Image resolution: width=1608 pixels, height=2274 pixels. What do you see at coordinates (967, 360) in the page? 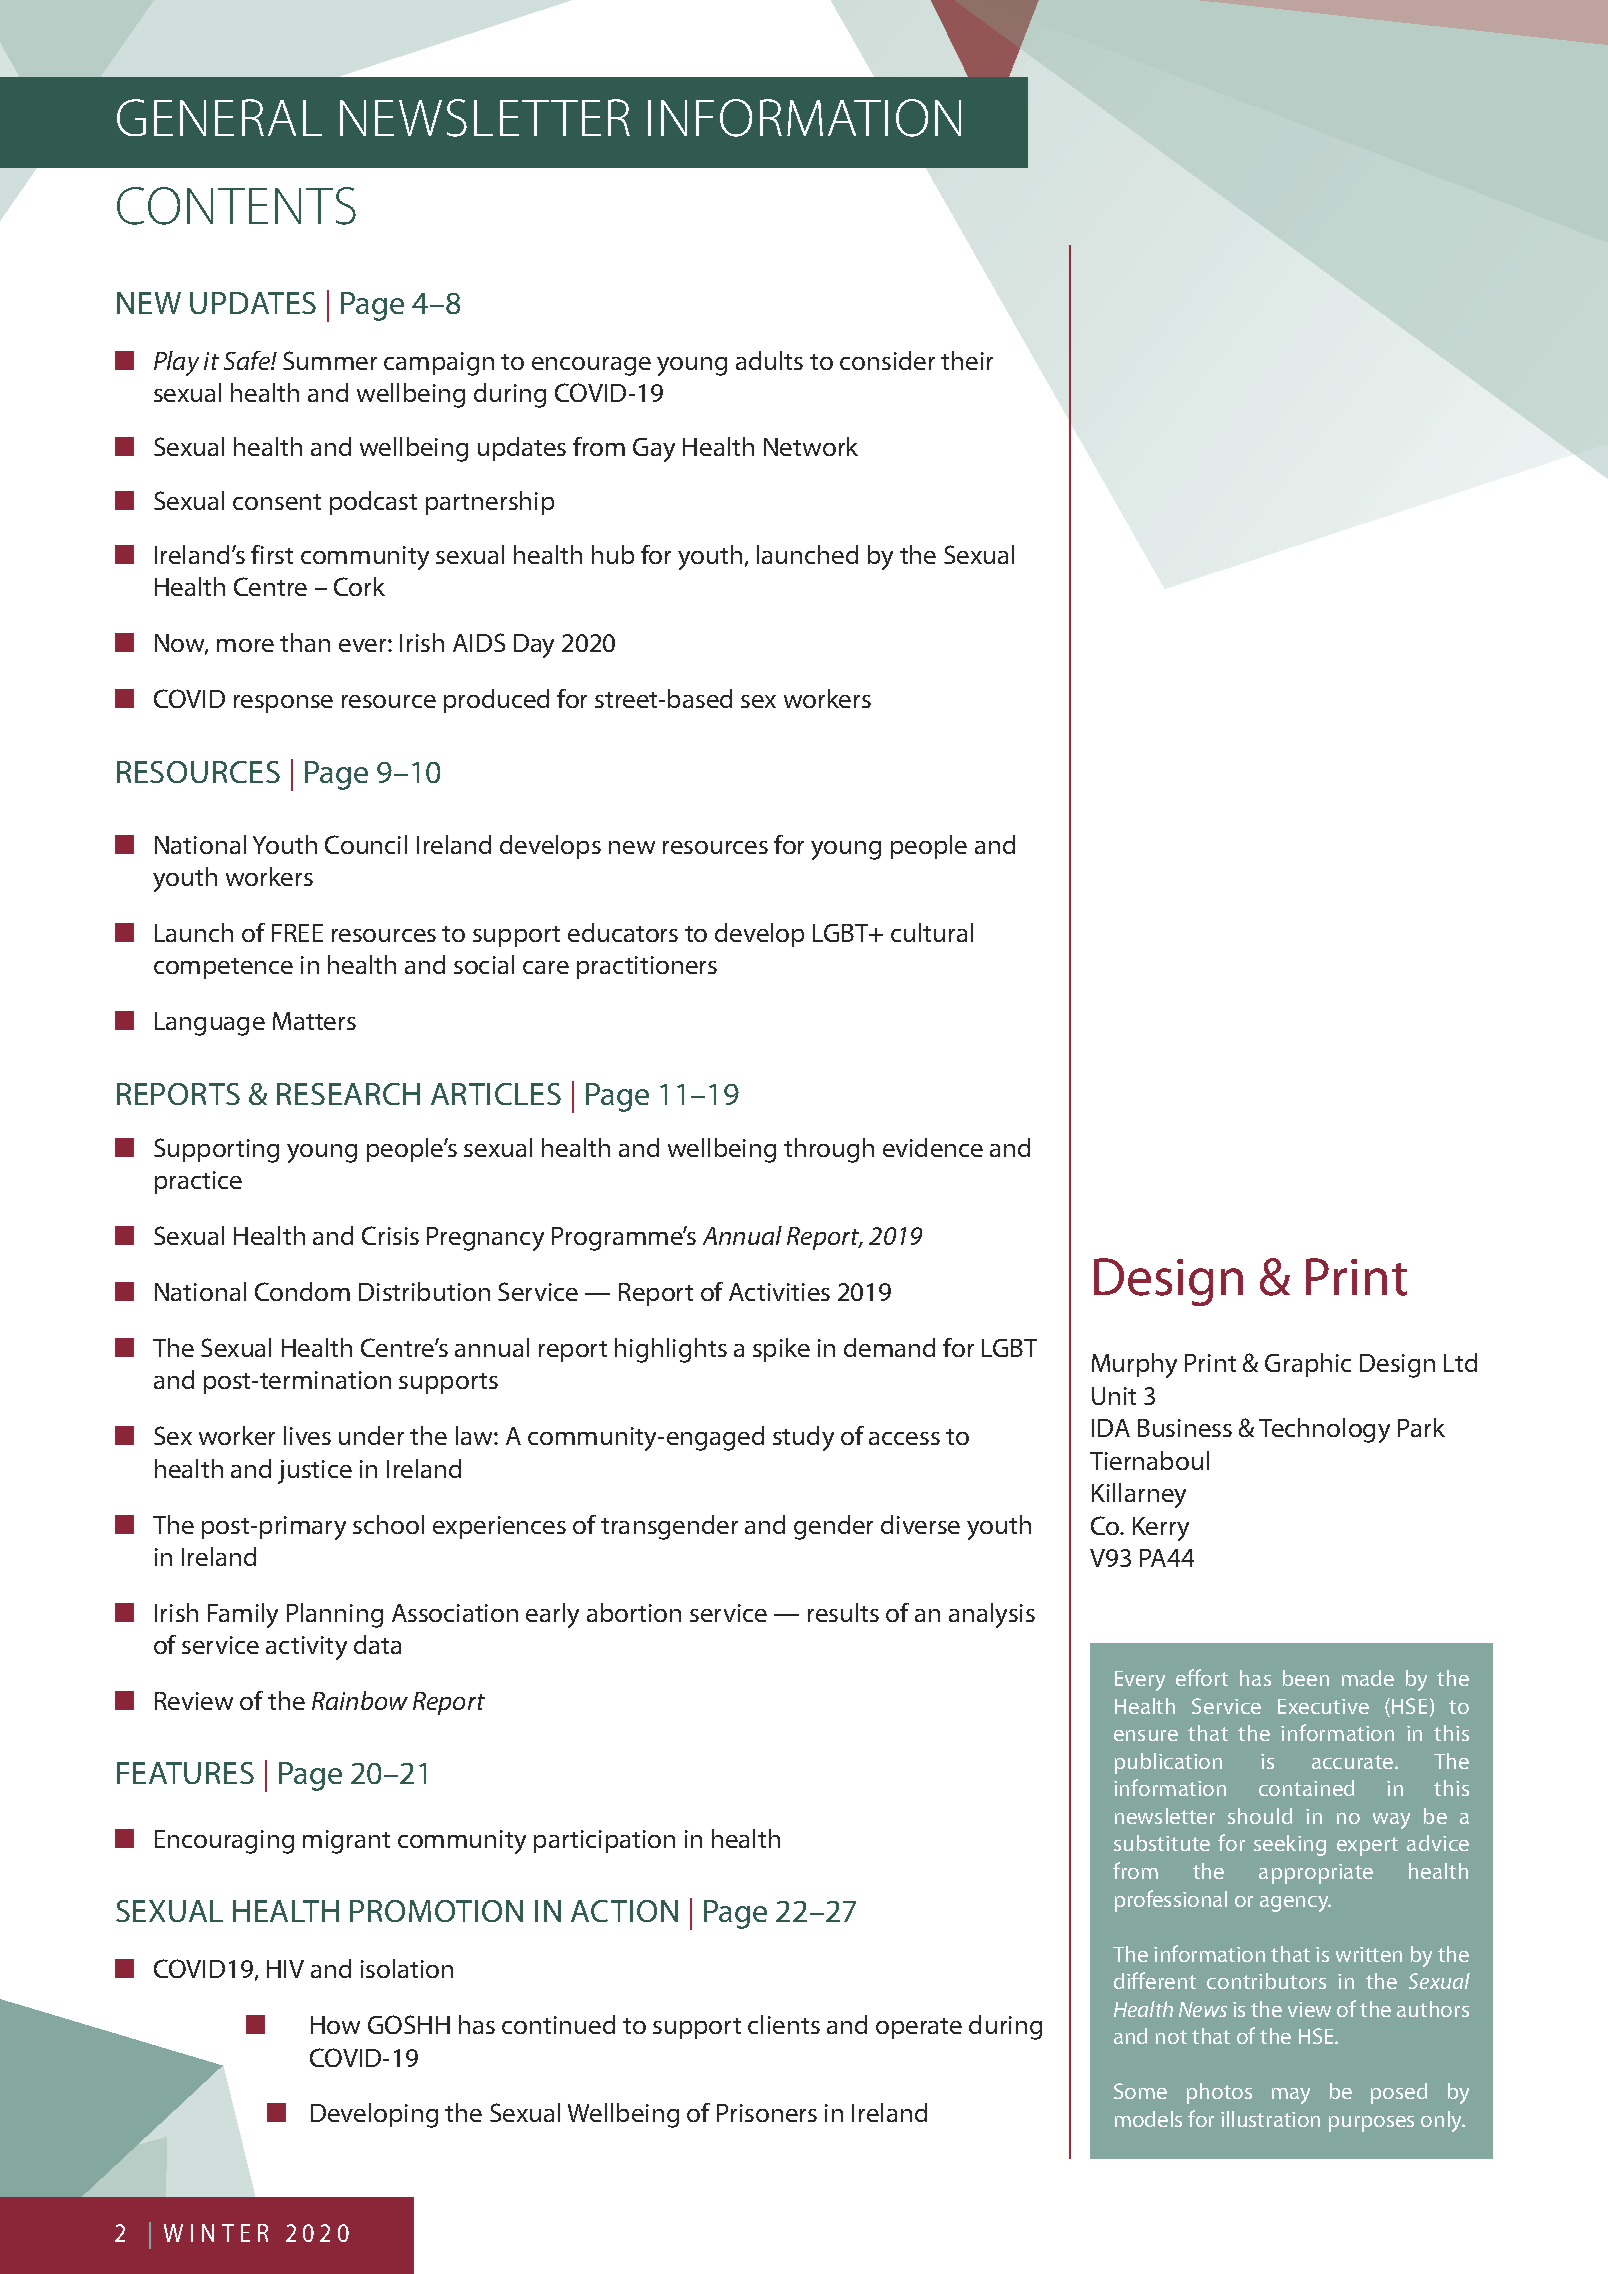
I see `their` at bounding box center [967, 360].
